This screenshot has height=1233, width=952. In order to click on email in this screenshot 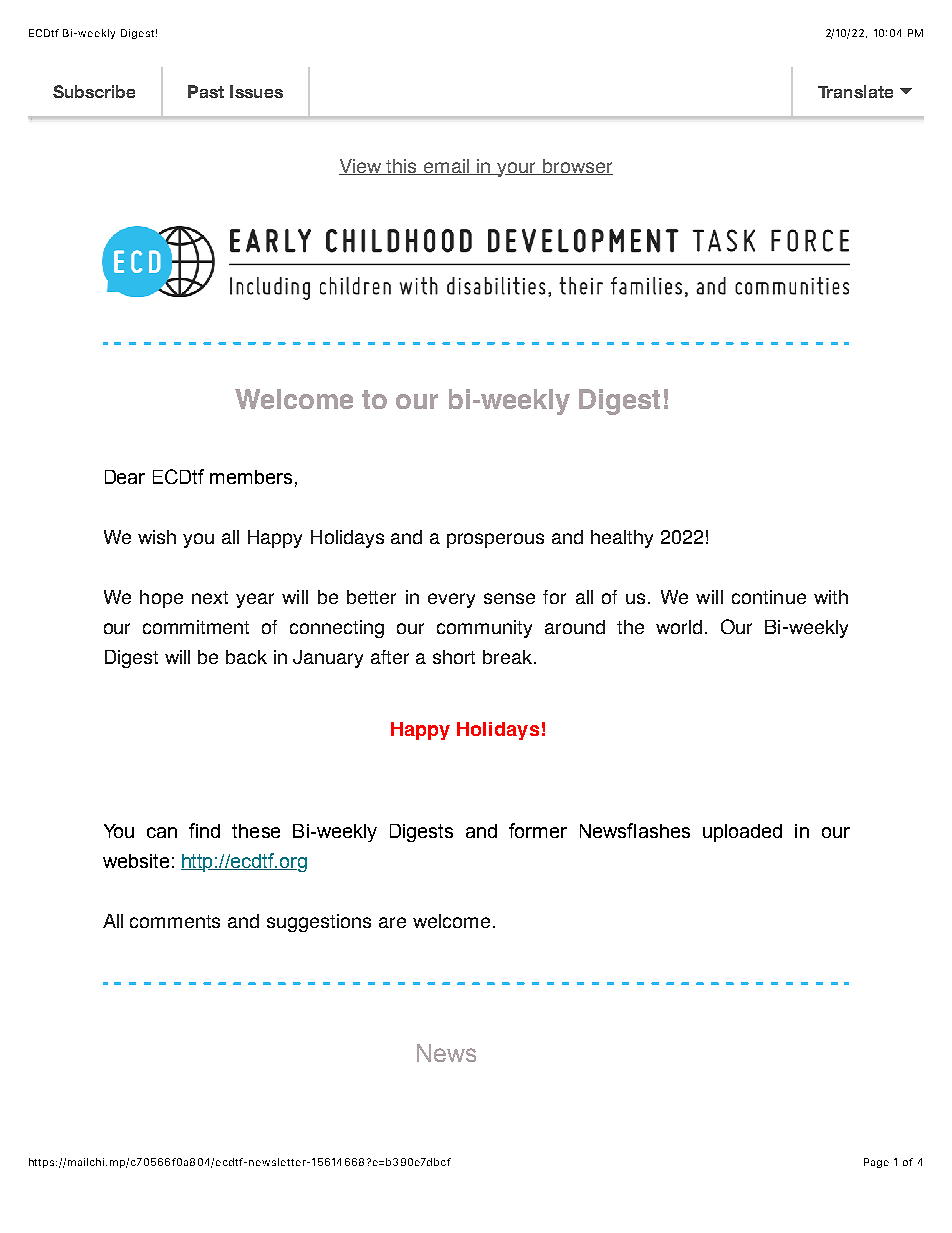, I will do `click(447, 167)`.
